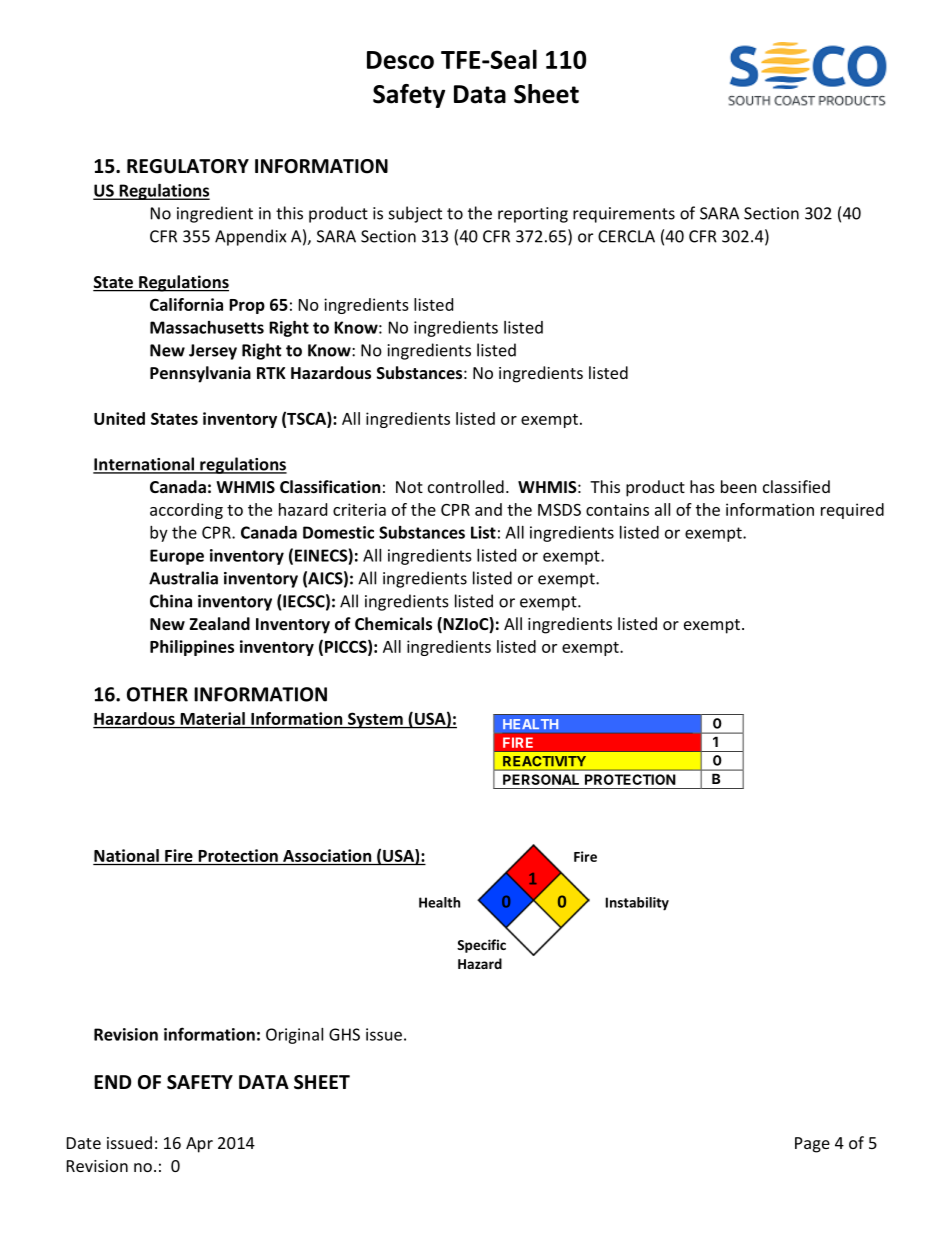 This screenshot has height=1233, width=952. I want to click on Chemicals, so click(393, 623).
